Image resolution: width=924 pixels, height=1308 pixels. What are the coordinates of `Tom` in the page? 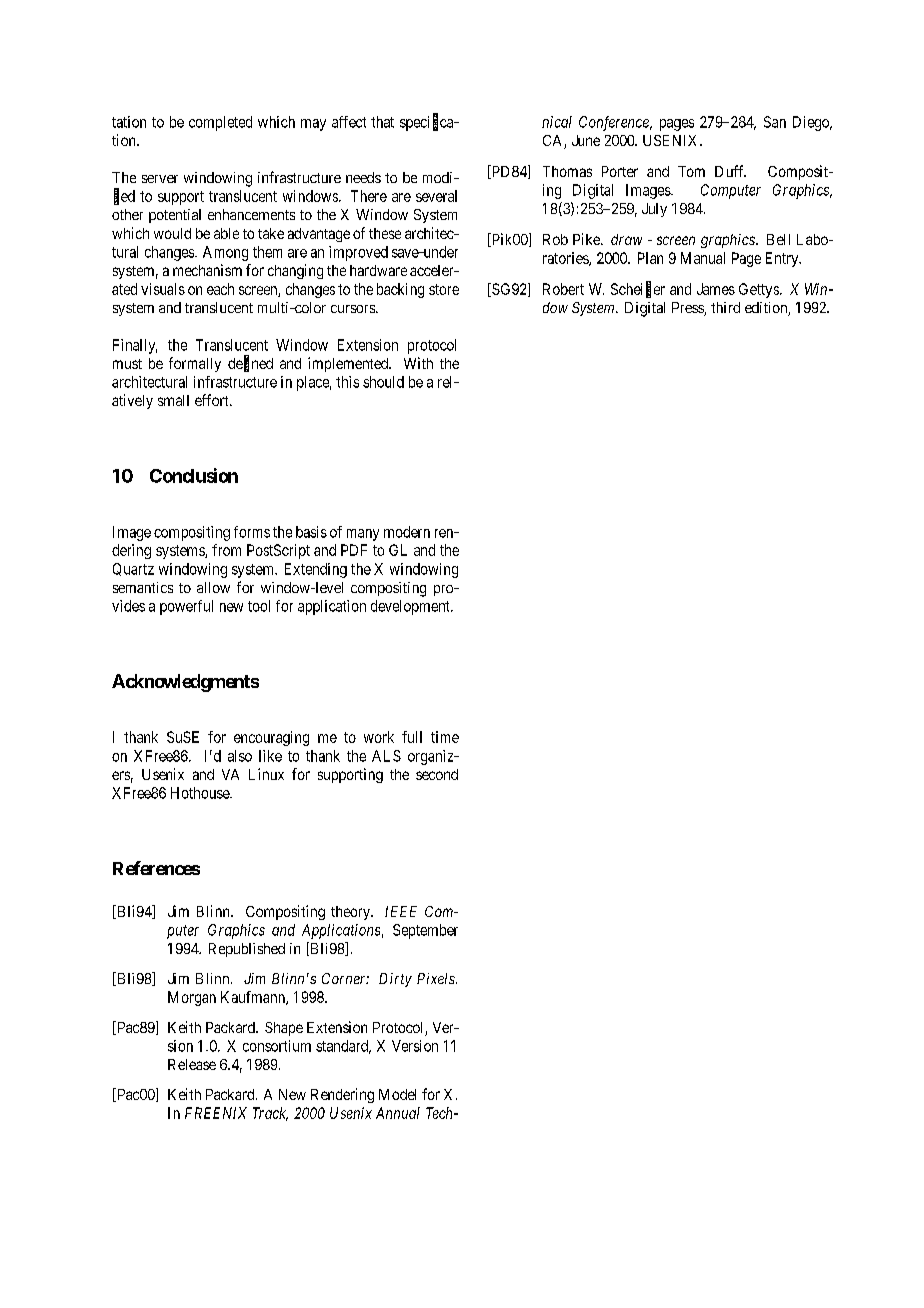 It's located at (691, 171).
